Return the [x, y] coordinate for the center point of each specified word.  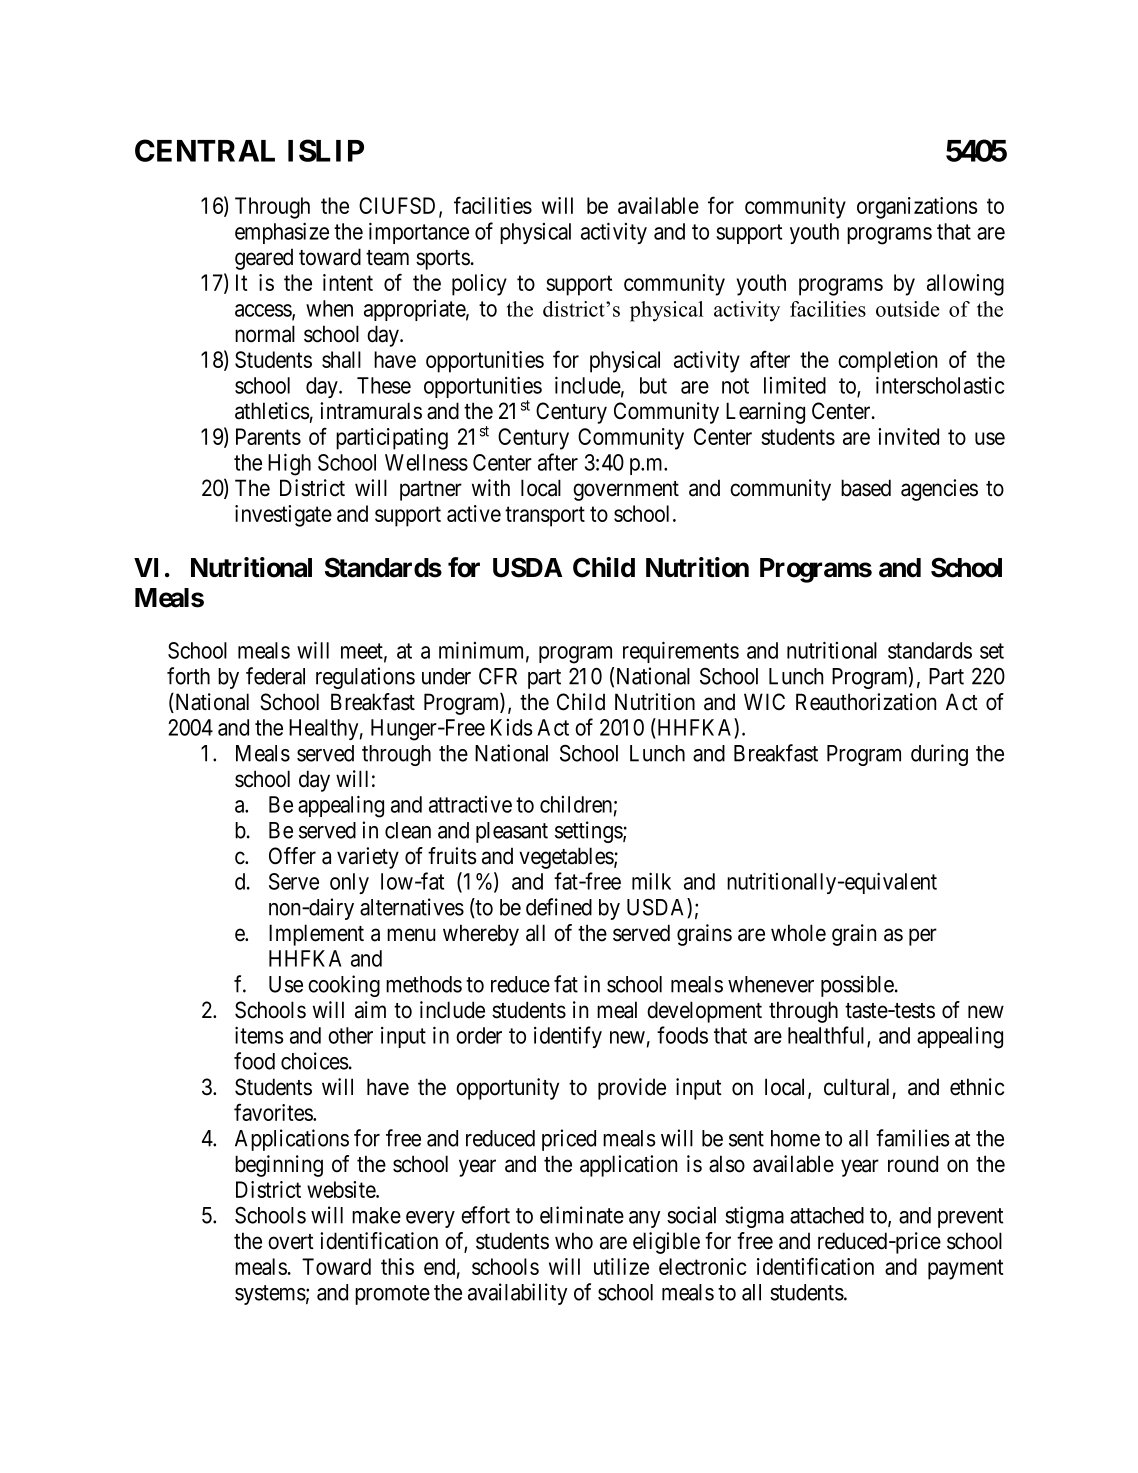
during [939, 755]
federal [275, 676]
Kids [511, 727]
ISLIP [326, 150]
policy [479, 285]
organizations [917, 208]
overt [291, 1242]
